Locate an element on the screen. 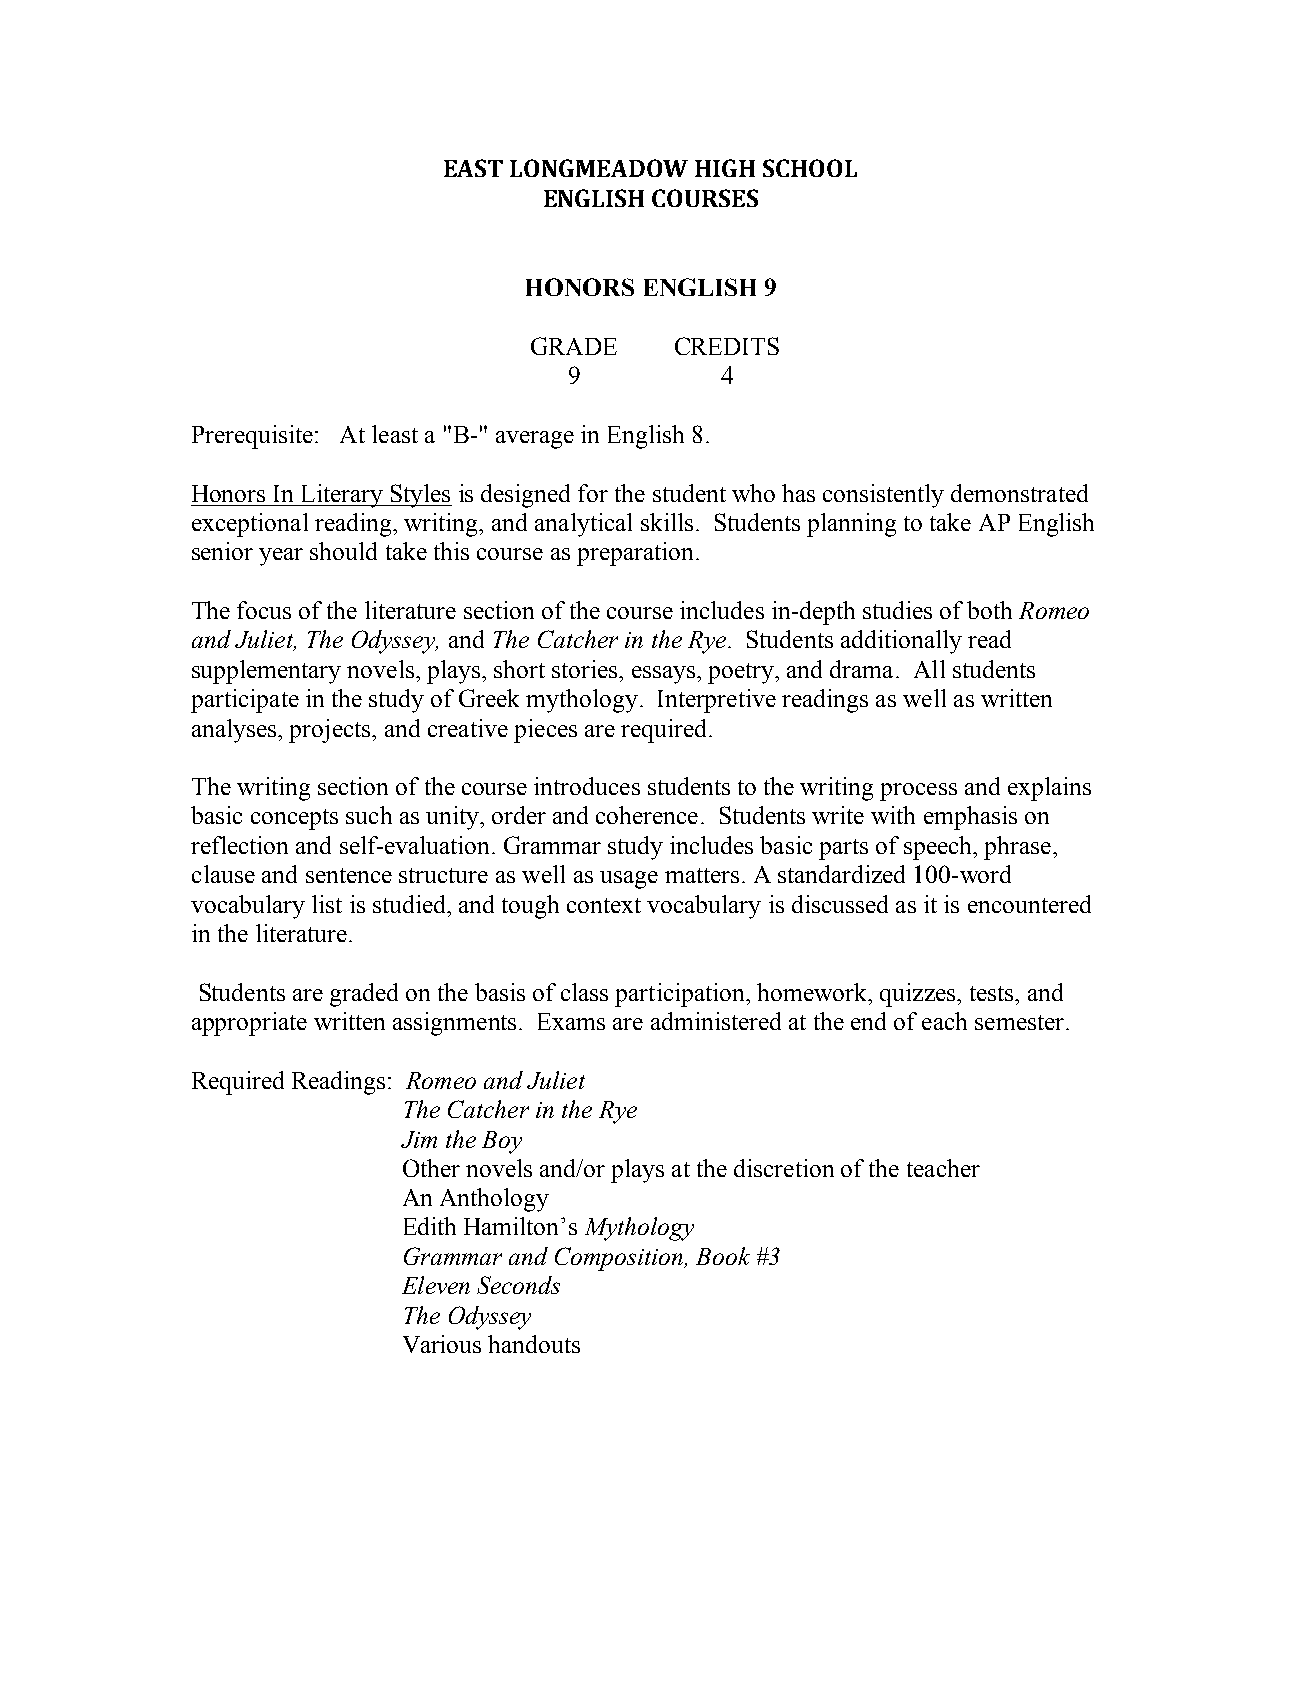  concepts is located at coordinates (294, 819).
